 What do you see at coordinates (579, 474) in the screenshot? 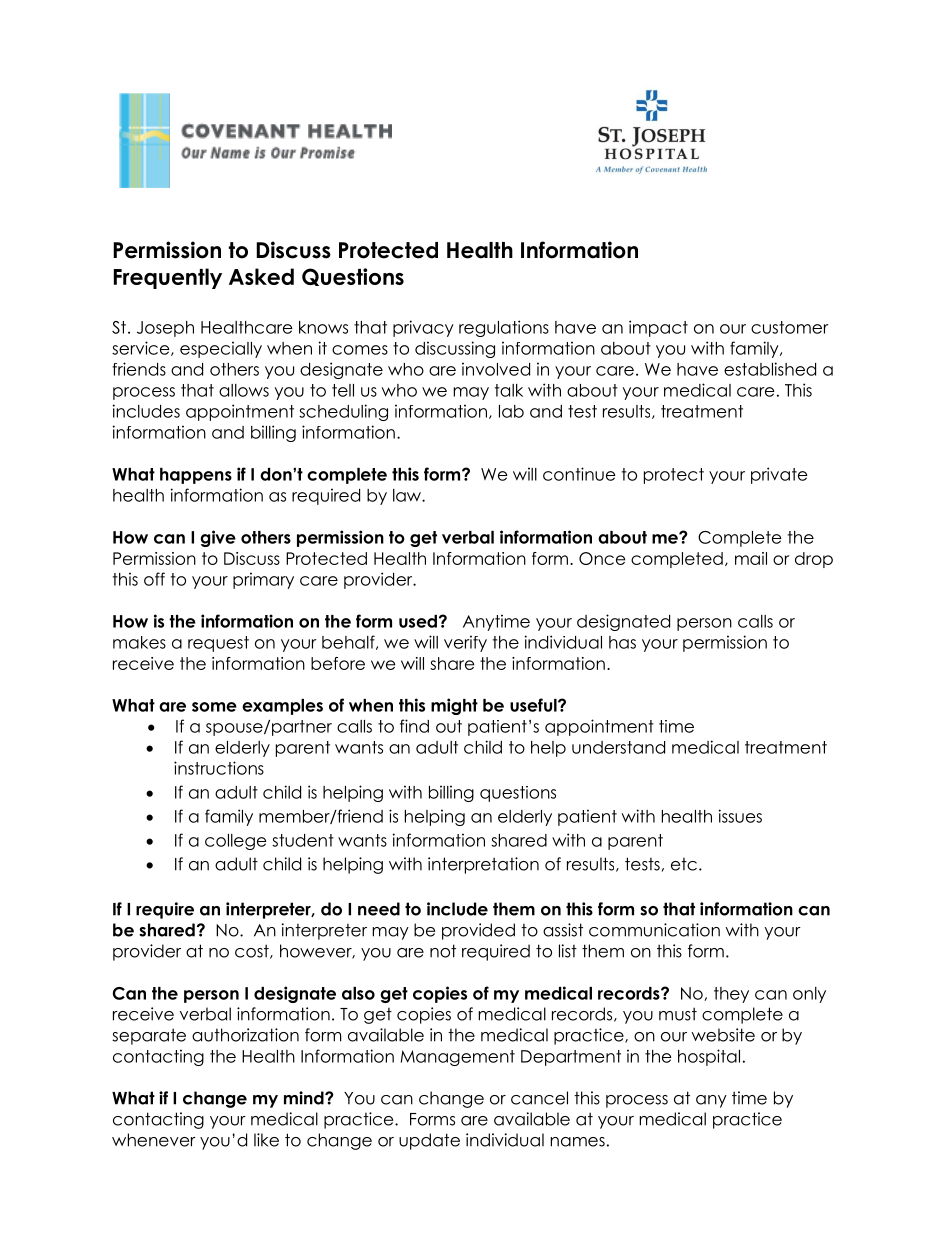
I see `continue` at bounding box center [579, 474].
